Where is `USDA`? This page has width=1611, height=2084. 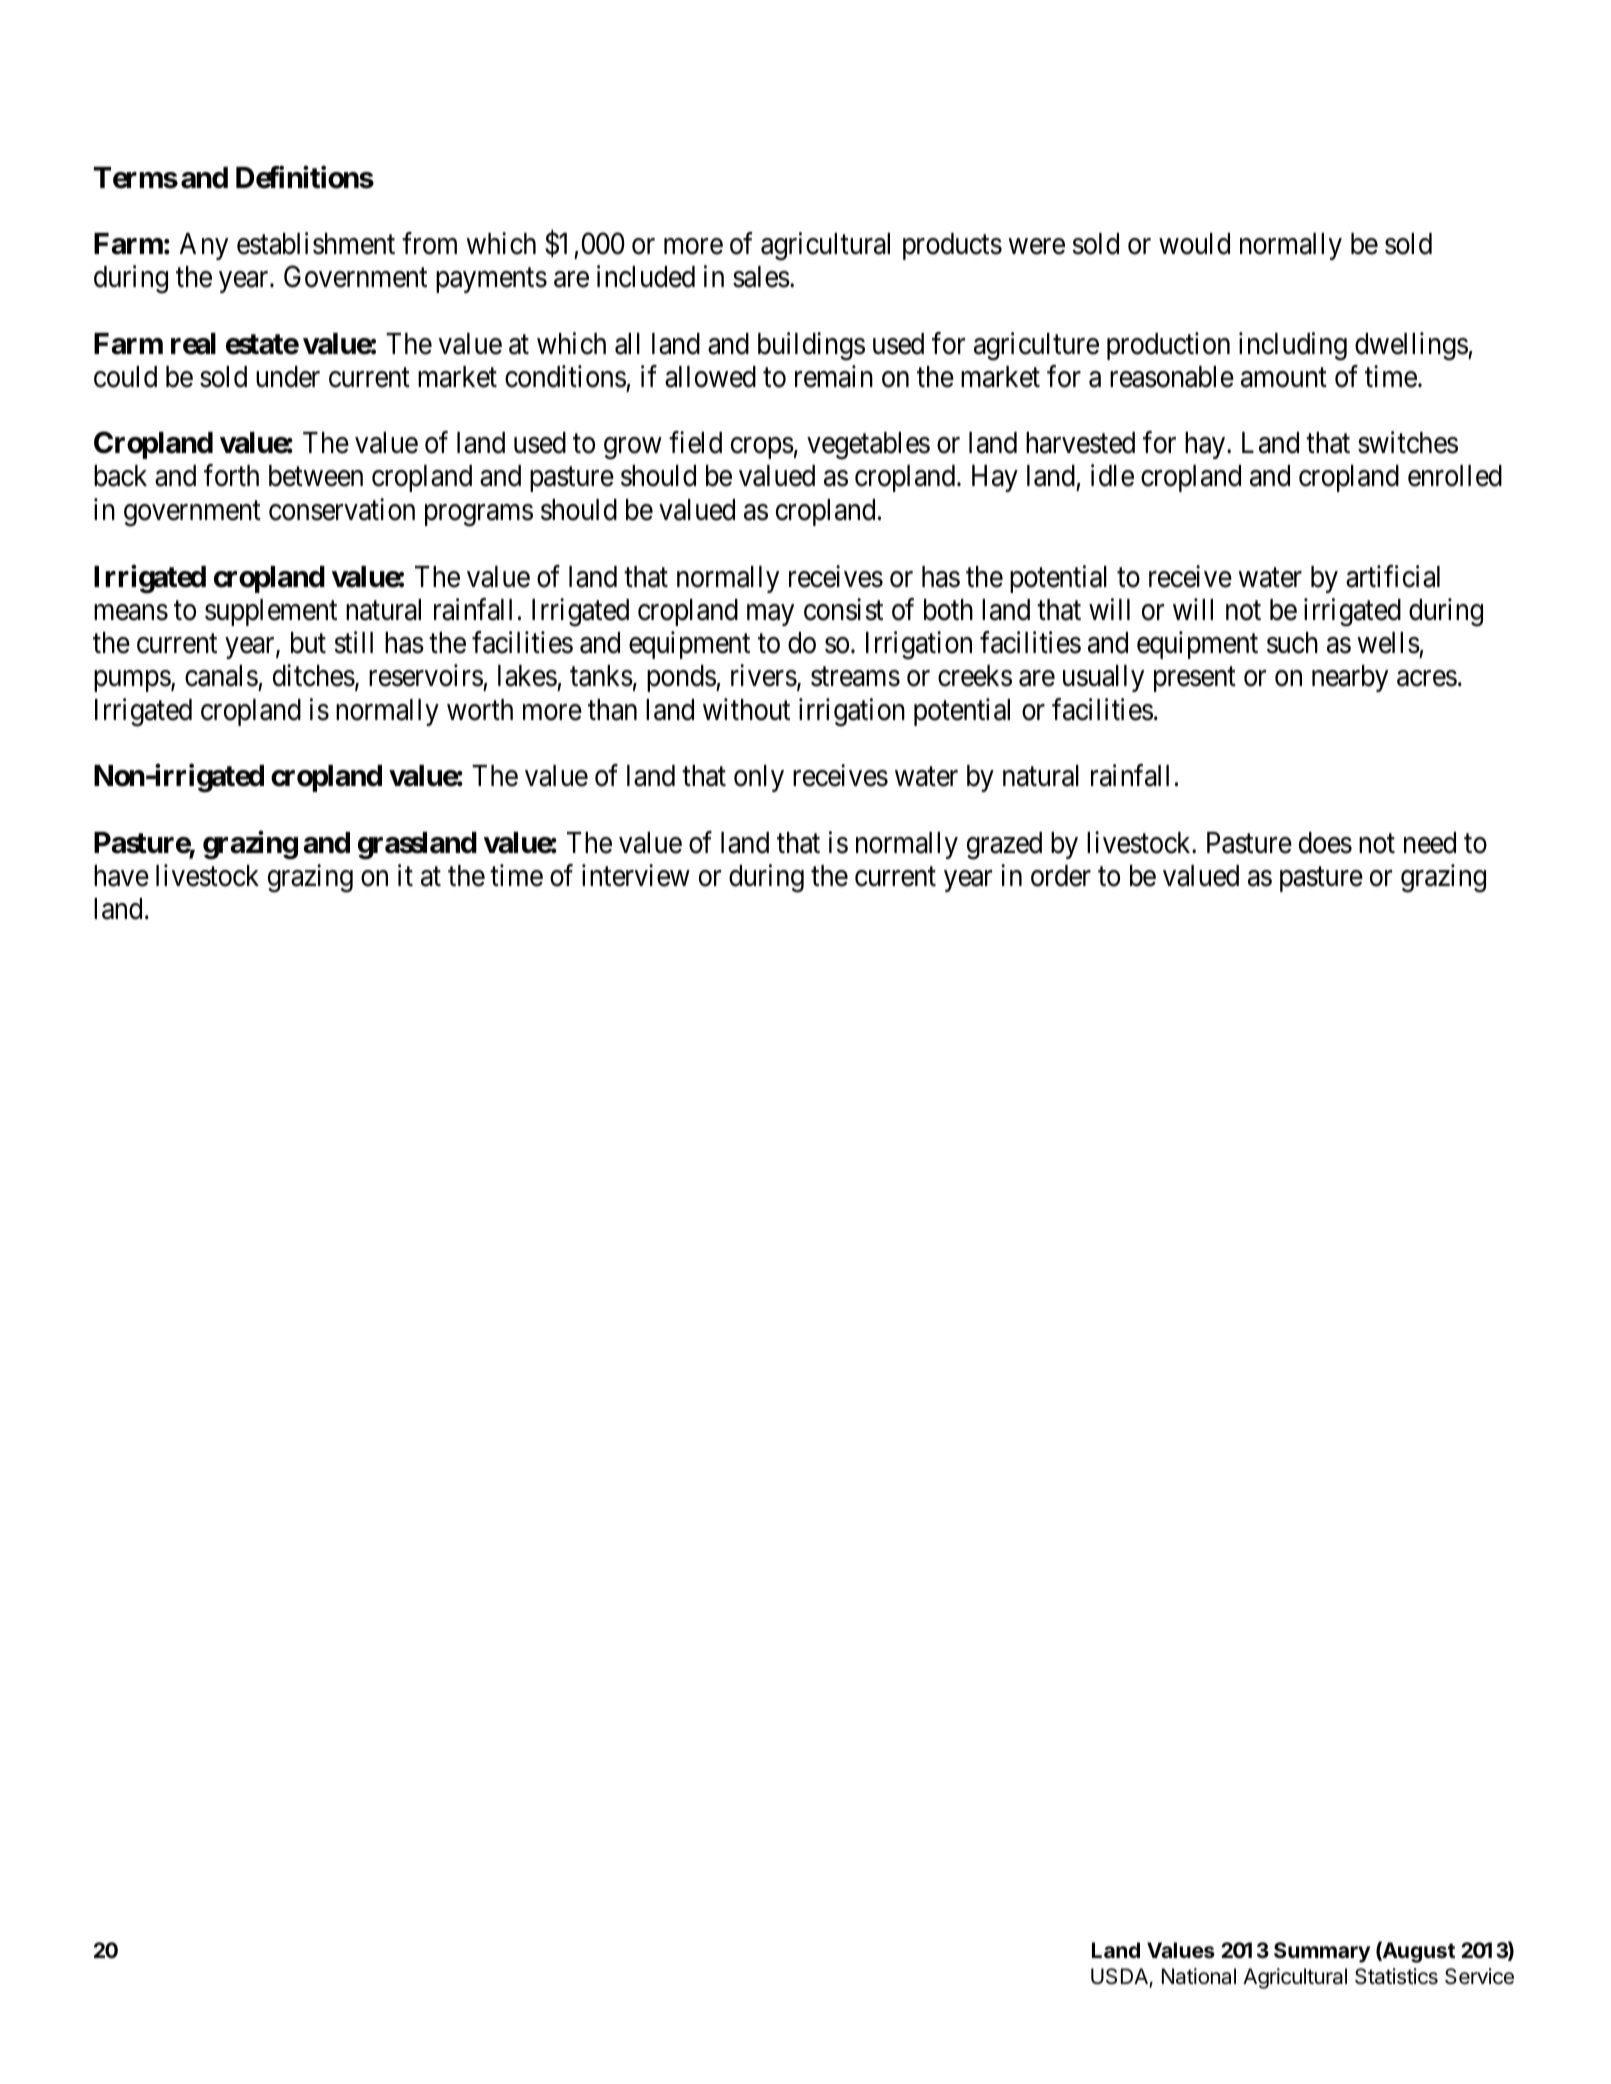 USDA is located at coordinates (1120, 1978).
